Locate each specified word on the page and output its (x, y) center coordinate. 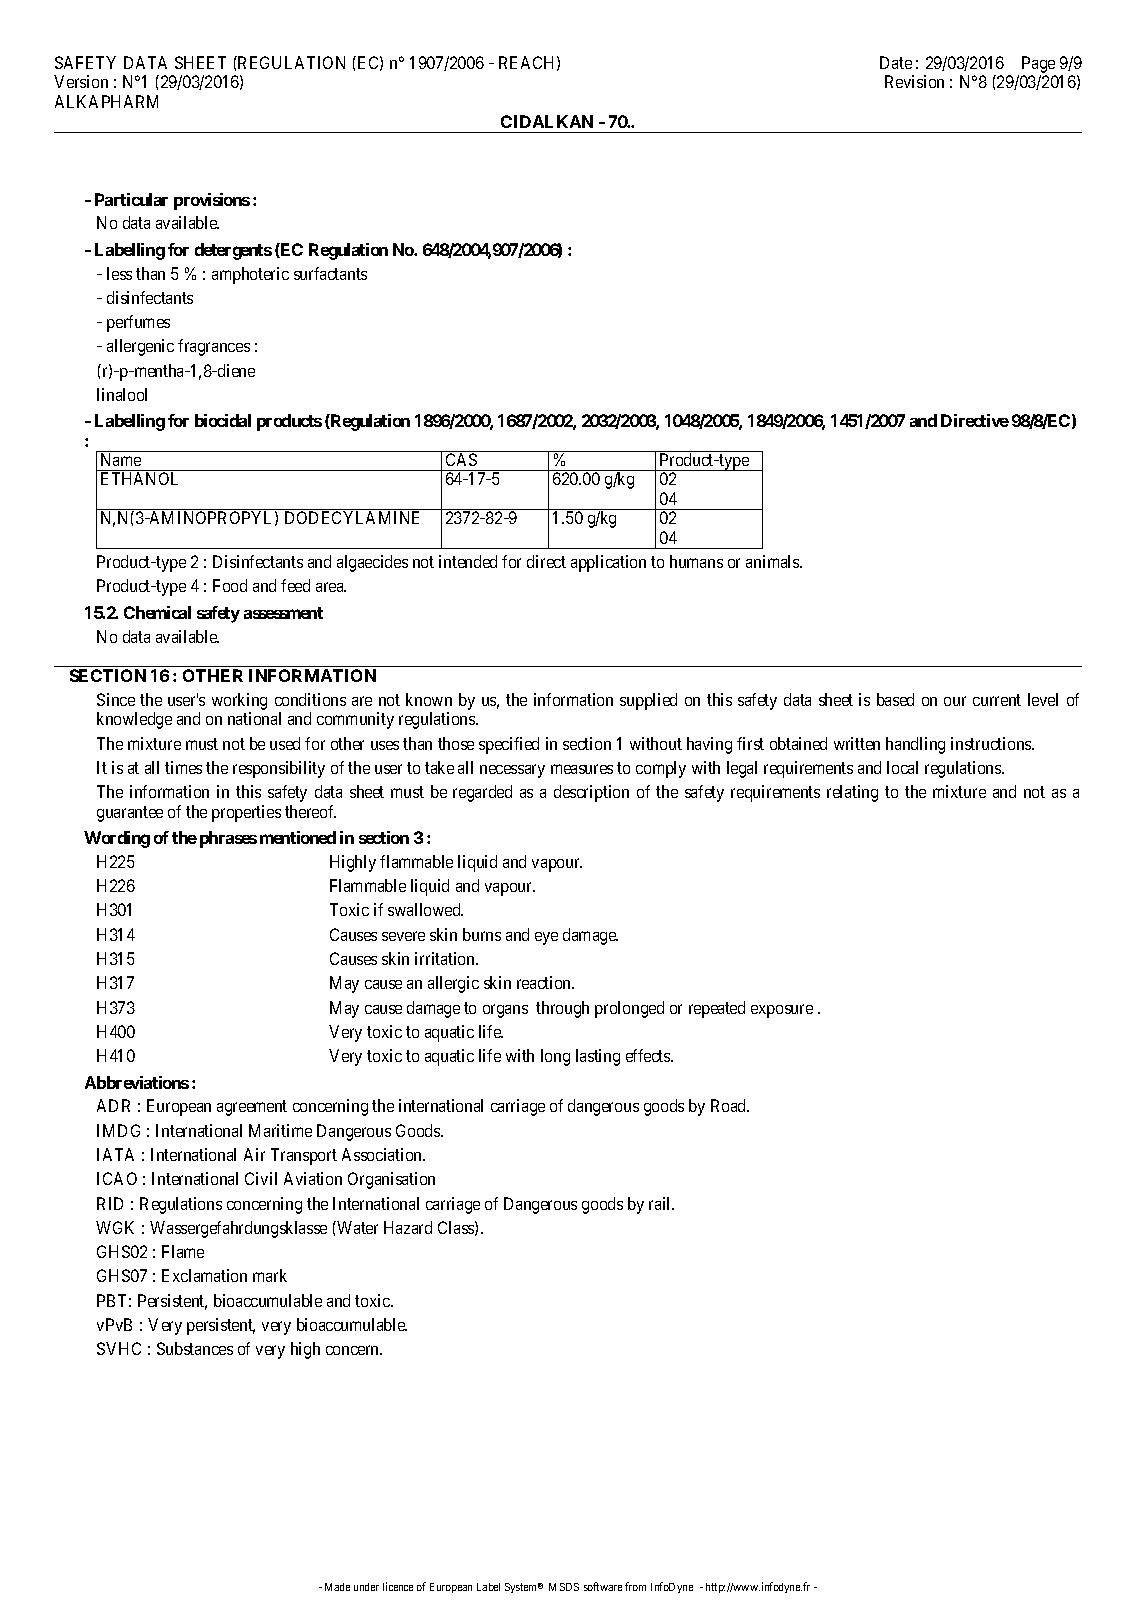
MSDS (564, 1587)
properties (246, 813)
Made (337, 1587)
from (635, 1586)
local (902, 767)
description (591, 793)
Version (81, 81)
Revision (914, 81)
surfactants (330, 273)
